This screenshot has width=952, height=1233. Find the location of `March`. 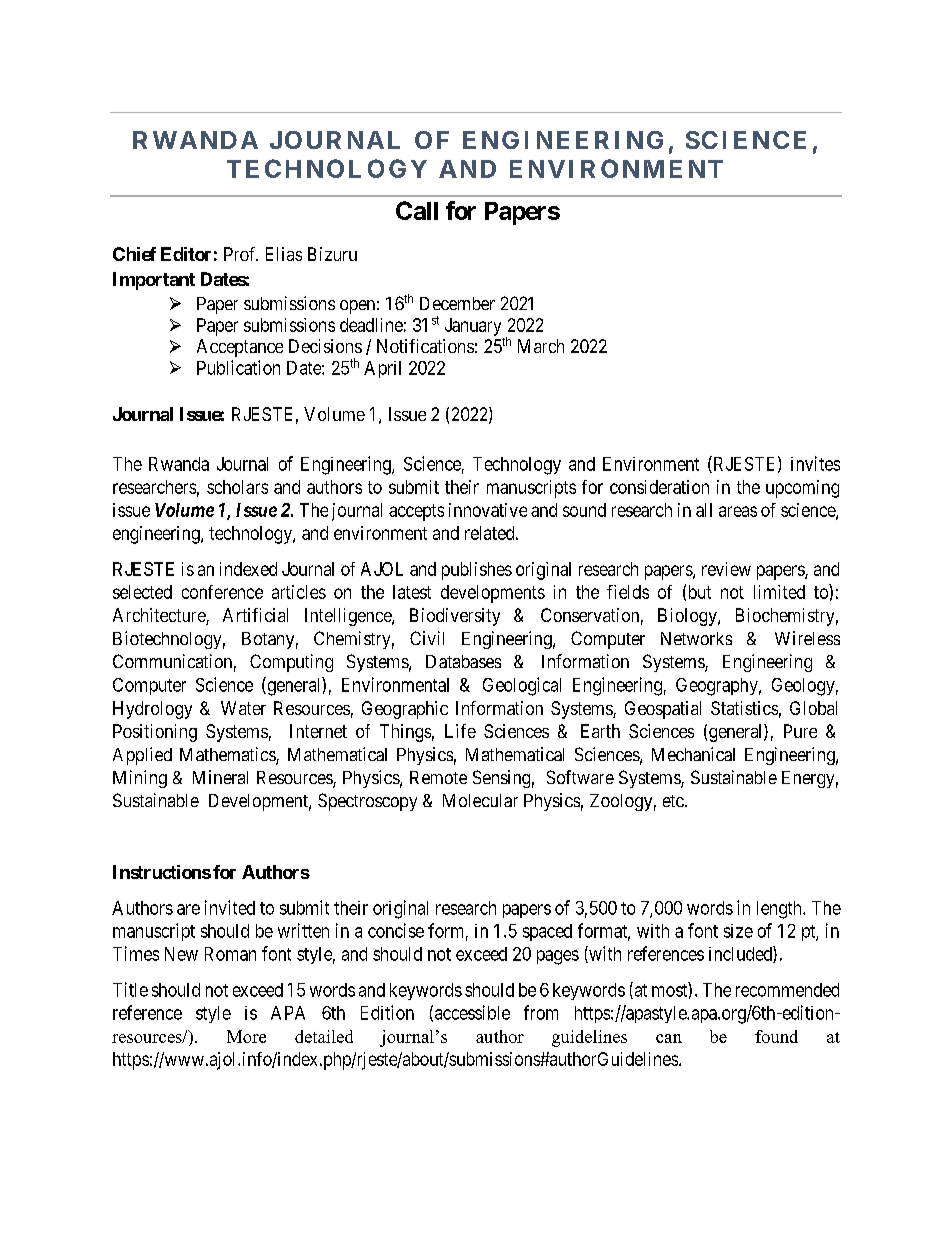

March is located at coordinates (541, 346).
